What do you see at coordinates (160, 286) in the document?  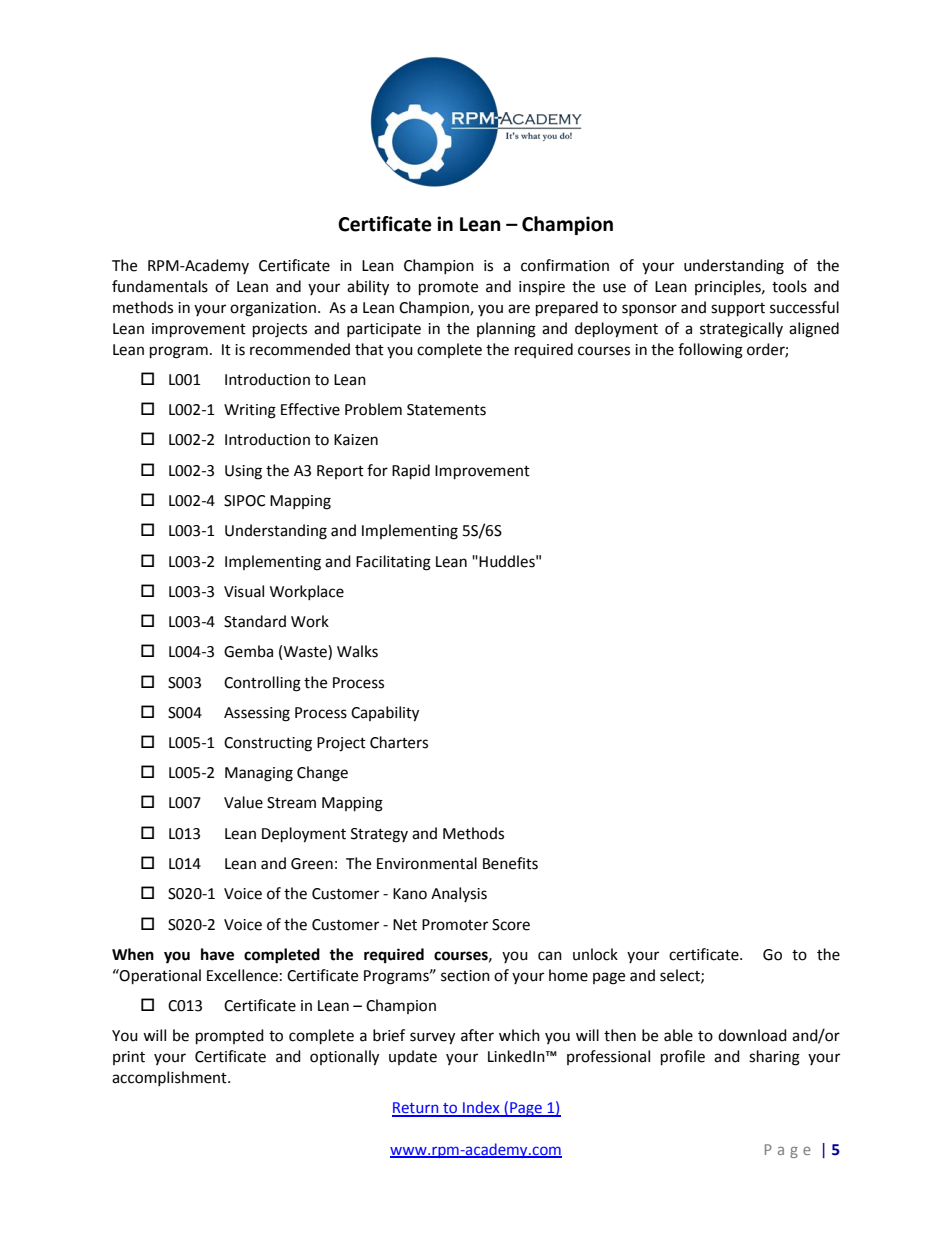 I see `fundamentals` at bounding box center [160, 286].
